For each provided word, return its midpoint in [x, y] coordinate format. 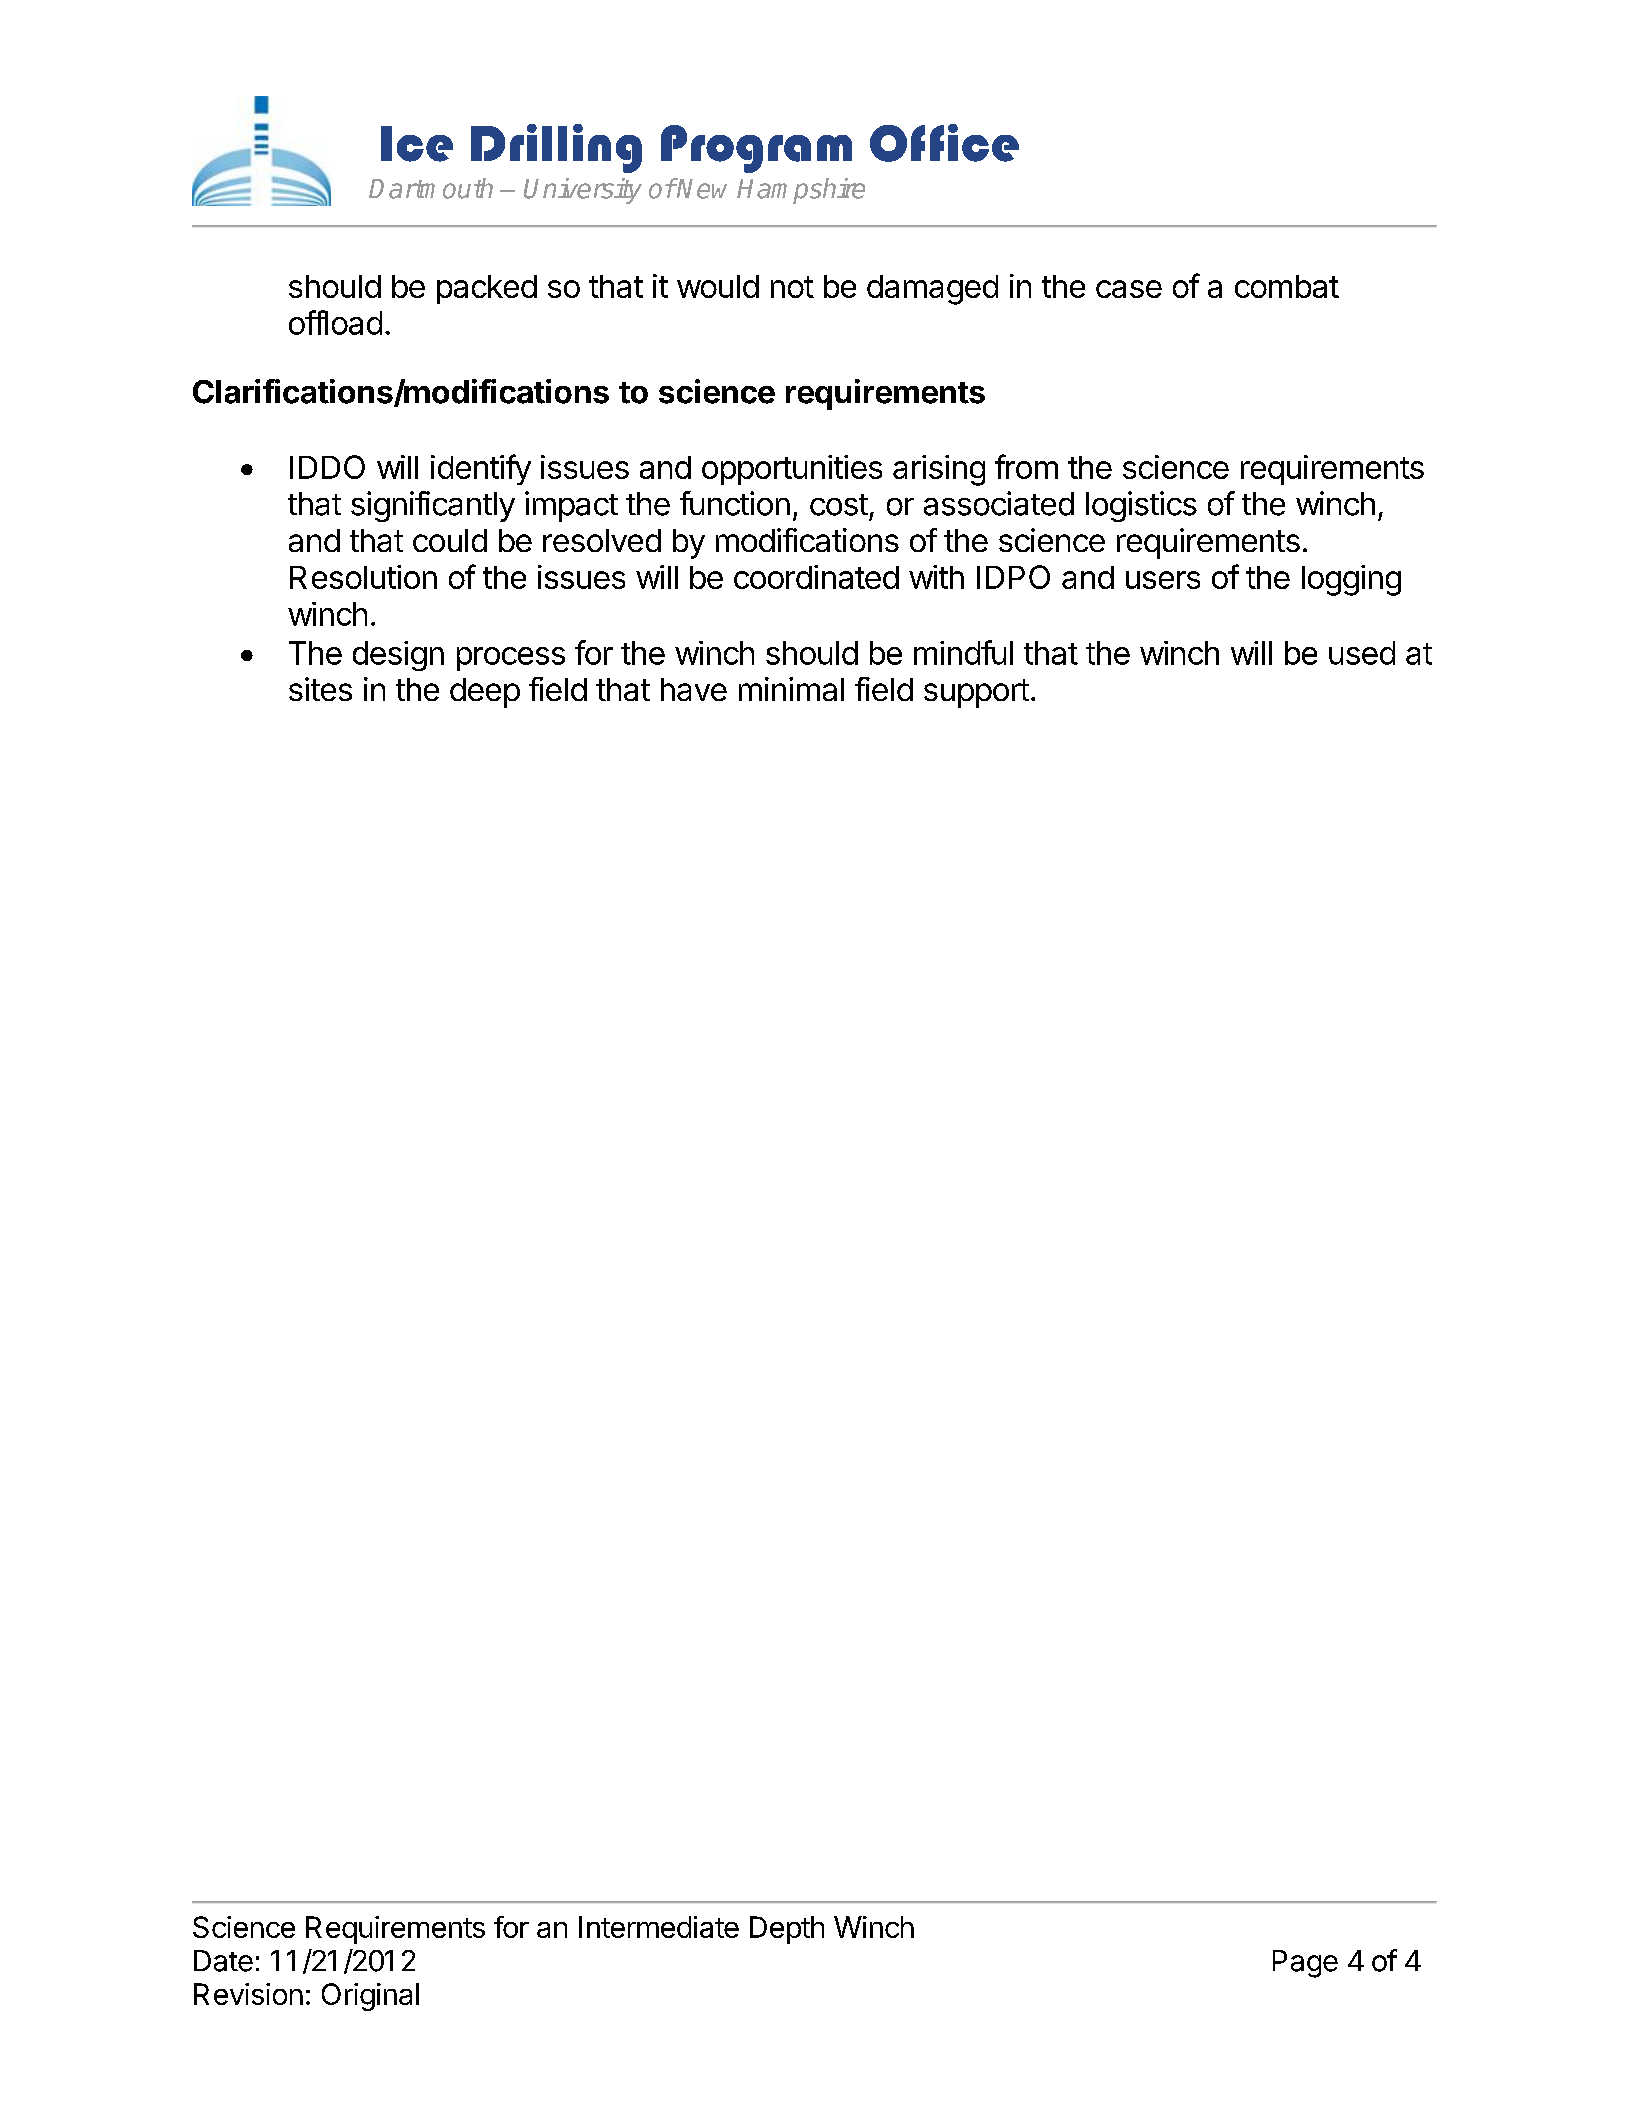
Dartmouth [431, 188]
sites [320, 689]
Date [223, 1961]
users [1163, 580]
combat [1287, 286]
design [398, 656]
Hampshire [801, 191]
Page [1305, 1964]
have [694, 689]
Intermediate [659, 1927]
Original [370, 1997]
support [976, 693]
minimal [791, 689]
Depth [787, 1930]
